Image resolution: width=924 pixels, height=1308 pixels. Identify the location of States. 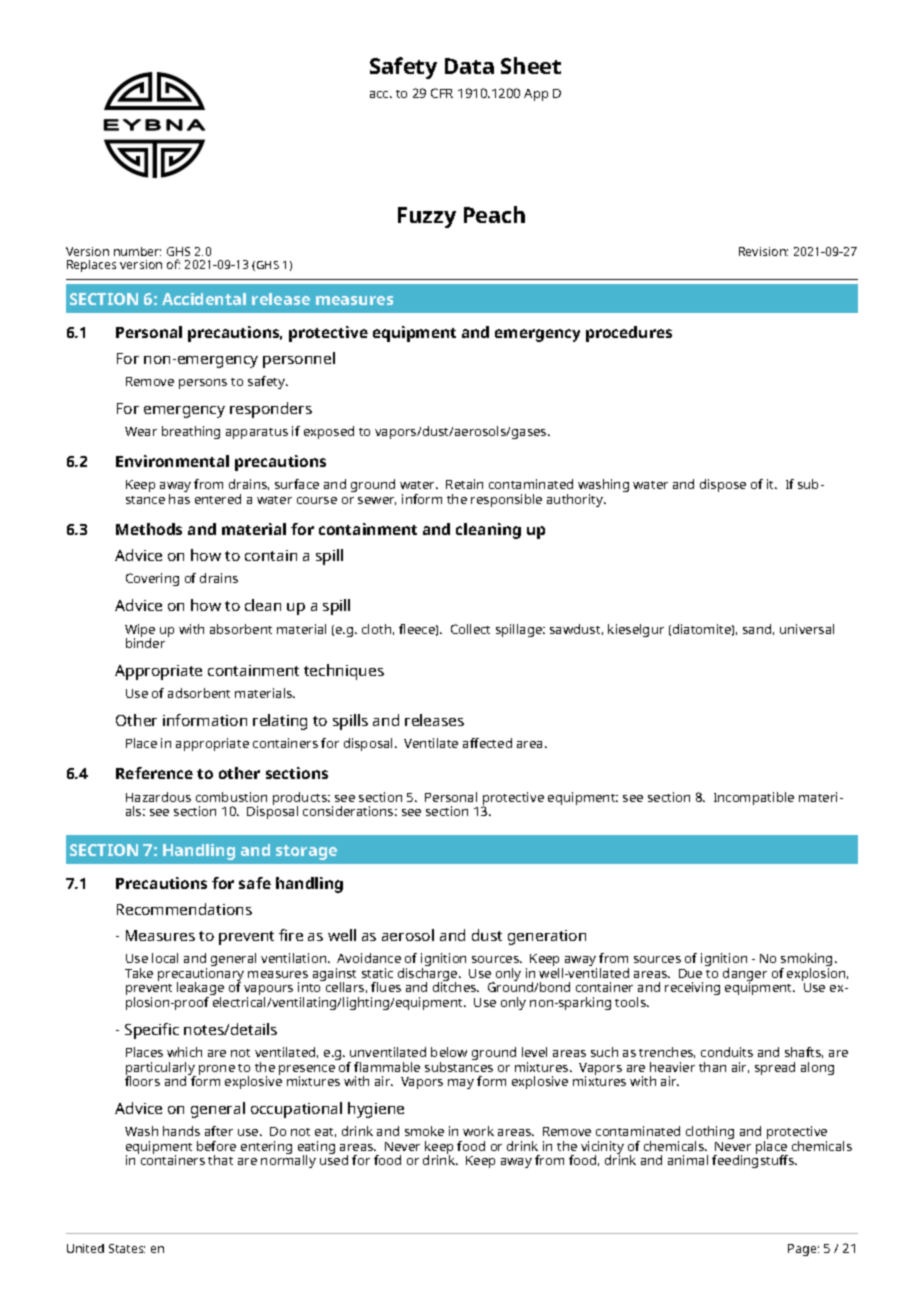
(127, 1248).
